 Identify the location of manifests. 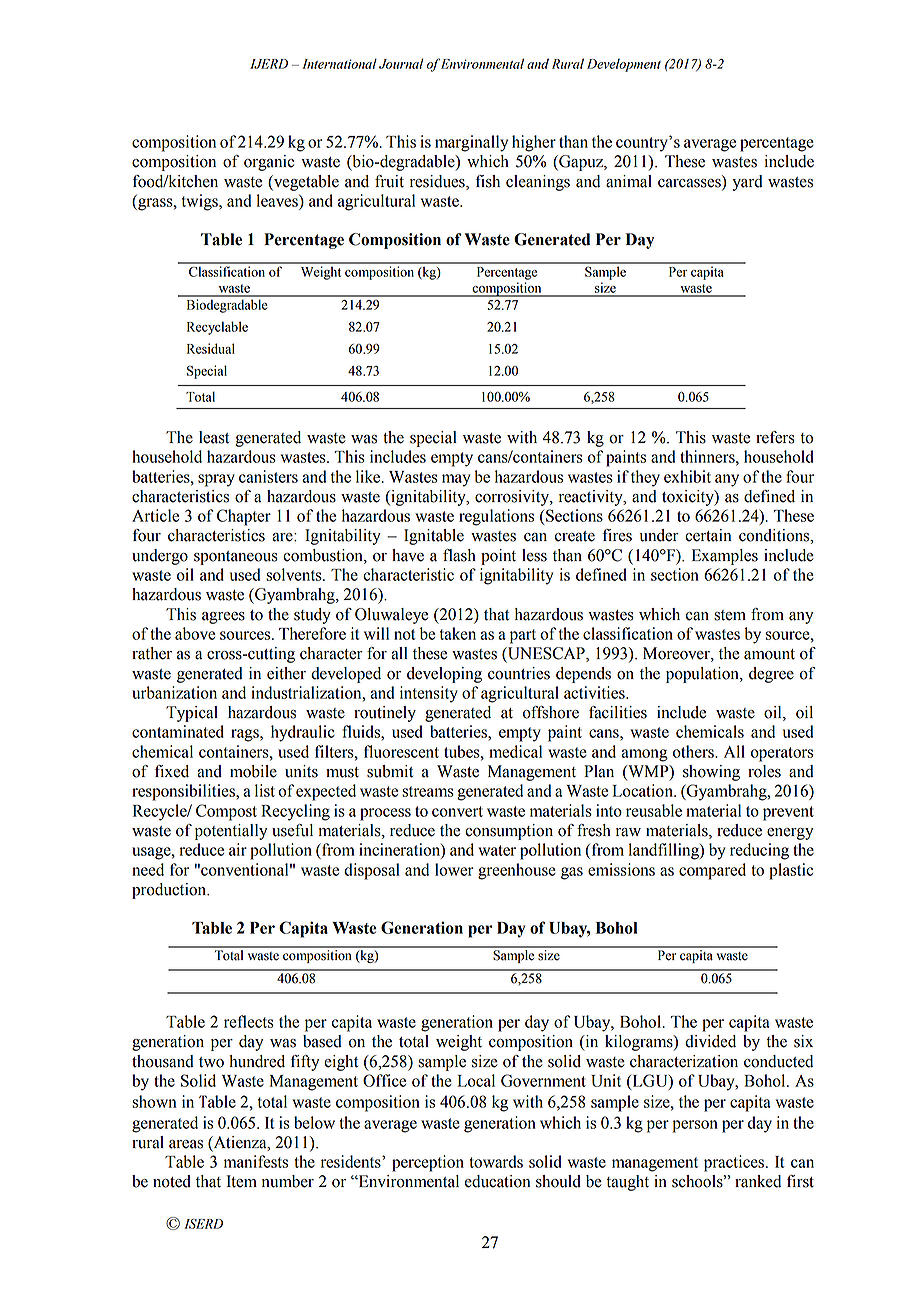
(256, 1161).
